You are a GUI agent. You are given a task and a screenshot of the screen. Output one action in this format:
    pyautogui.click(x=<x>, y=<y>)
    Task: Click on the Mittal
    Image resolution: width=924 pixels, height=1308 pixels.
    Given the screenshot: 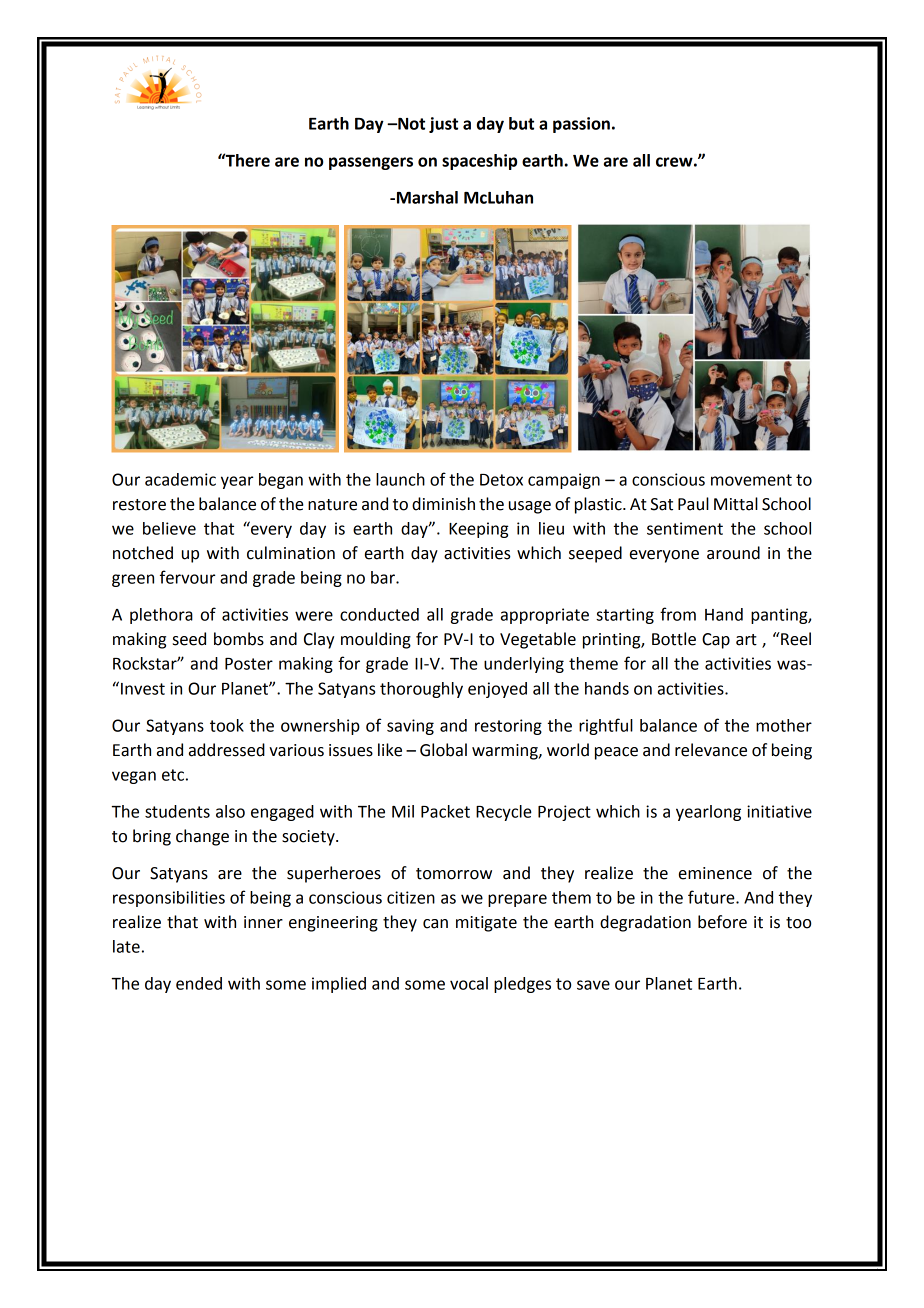 What is the action you would take?
    pyautogui.click(x=736, y=504)
